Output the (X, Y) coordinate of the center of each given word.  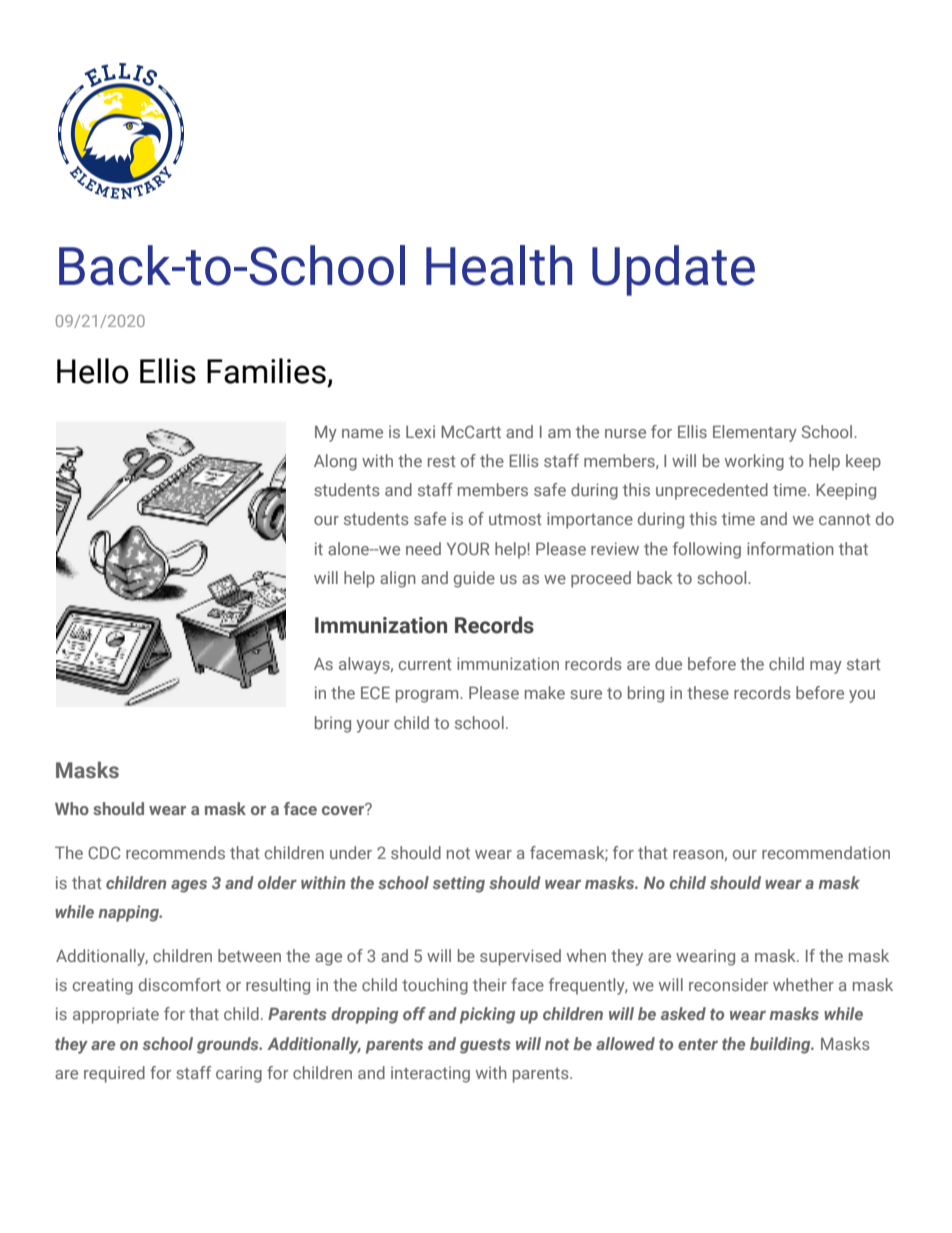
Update (673, 270)
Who (72, 808)
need (423, 548)
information (790, 548)
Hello (93, 371)
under (351, 852)
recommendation (826, 852)
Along (335, 462)
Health (499, 265)
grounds (229, 1045)
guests (485, 1046)
